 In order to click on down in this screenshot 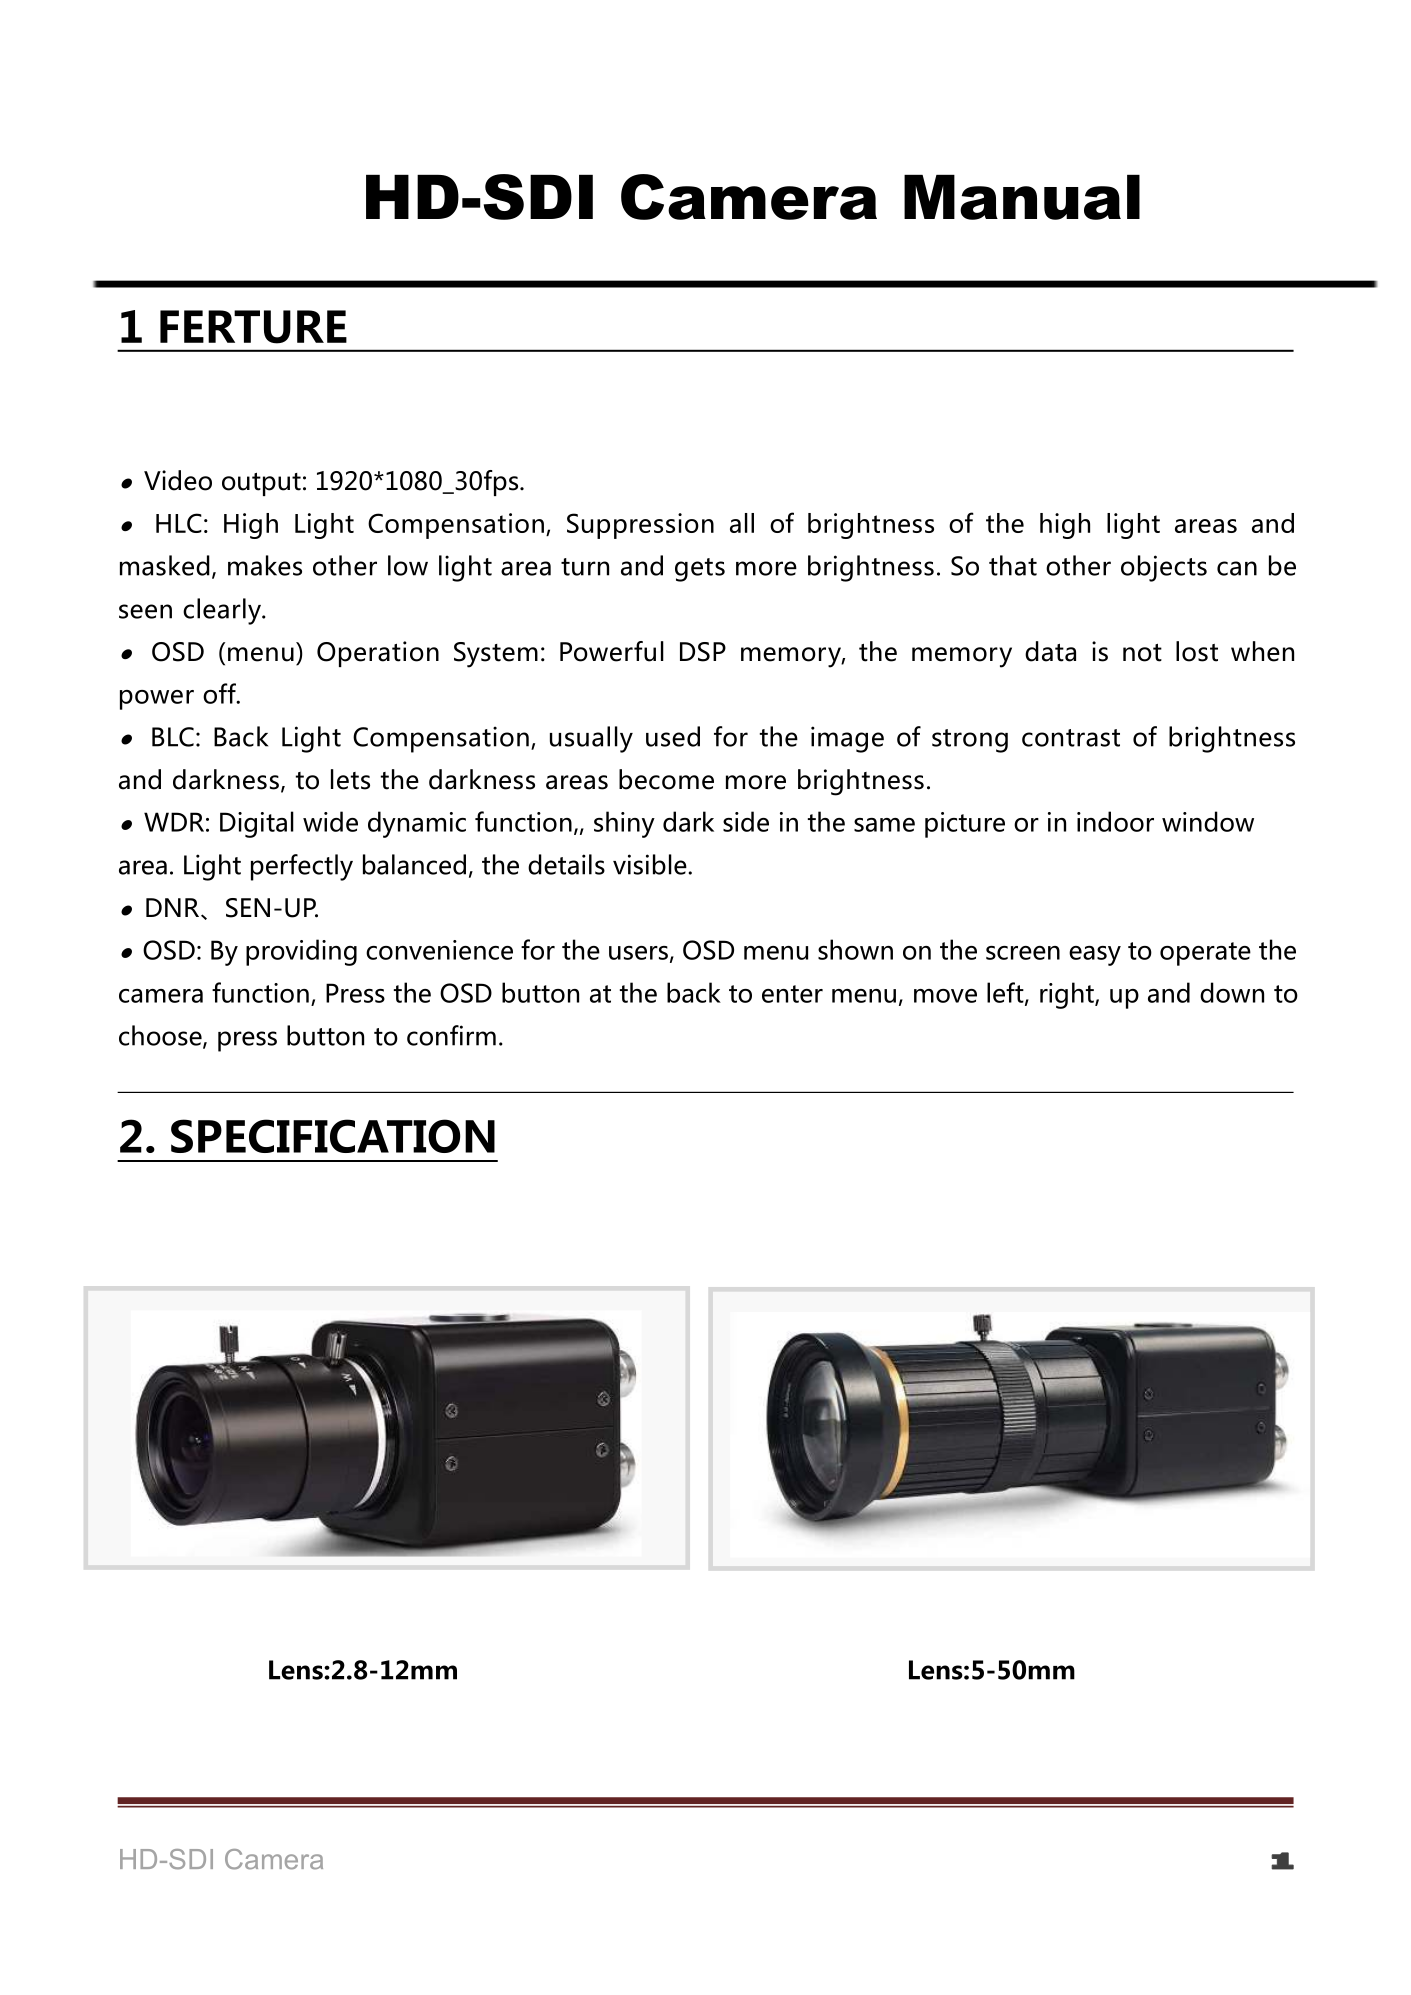, I will do `click(1232, 992)`.
